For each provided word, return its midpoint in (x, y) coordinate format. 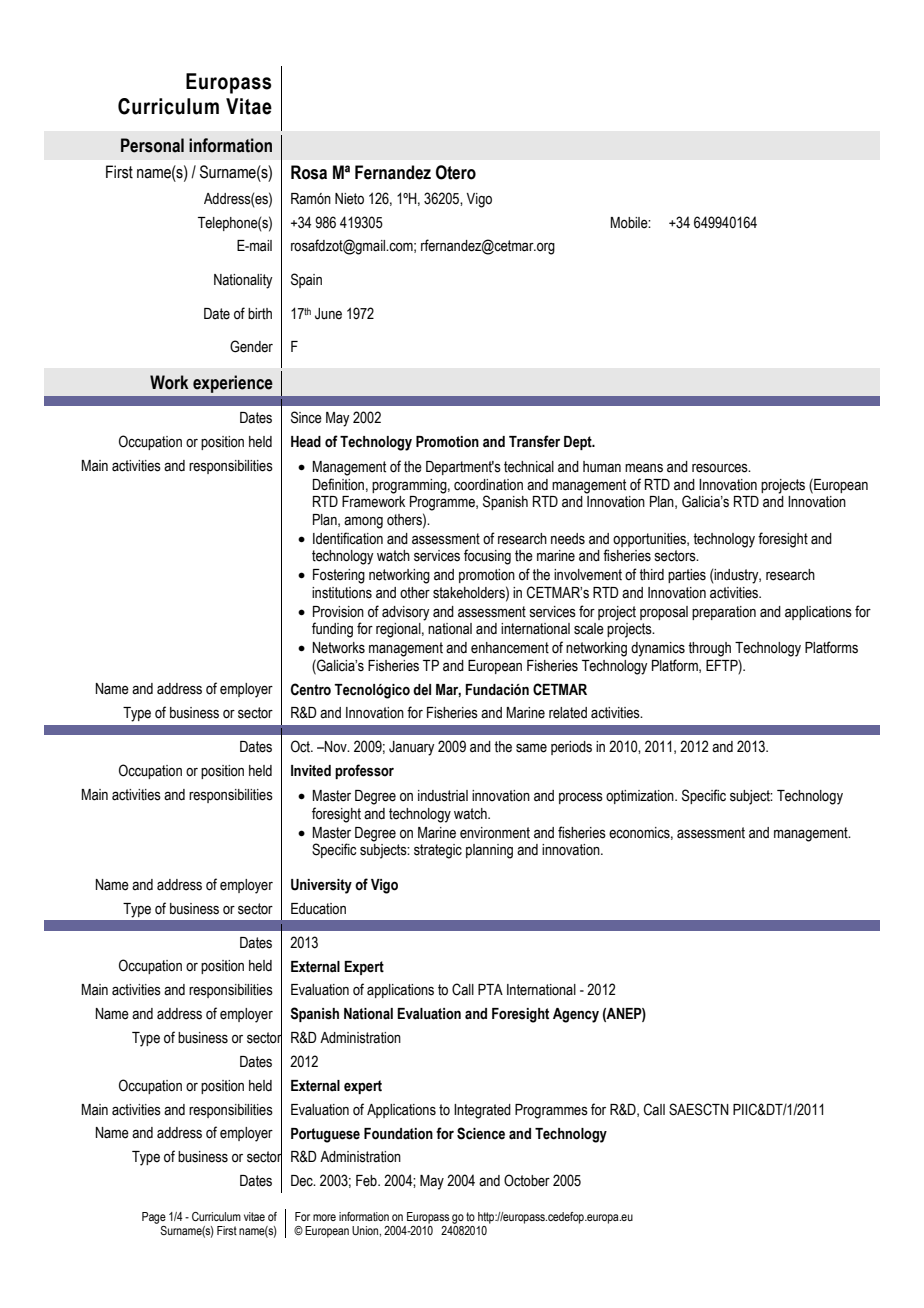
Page (154, 1218)
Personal (152, 145)
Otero (456, 172)
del (422, 690)
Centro (311, 689)
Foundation (398, 1134)
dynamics (658, 649)
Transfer (534, 441)
